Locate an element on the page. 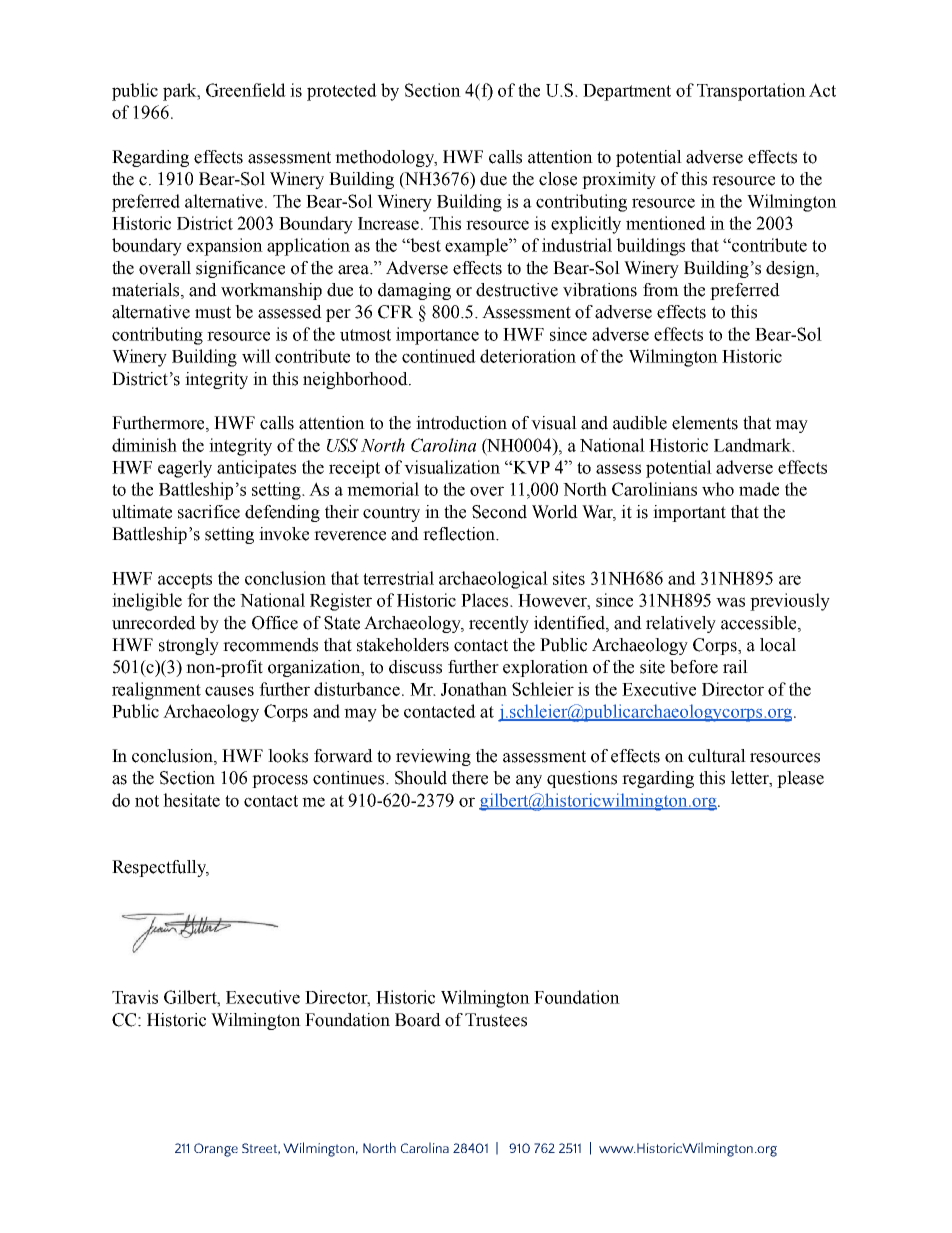 The width and height of the page is (952, 1233). Transportation is located at coordinates (751, 92).
